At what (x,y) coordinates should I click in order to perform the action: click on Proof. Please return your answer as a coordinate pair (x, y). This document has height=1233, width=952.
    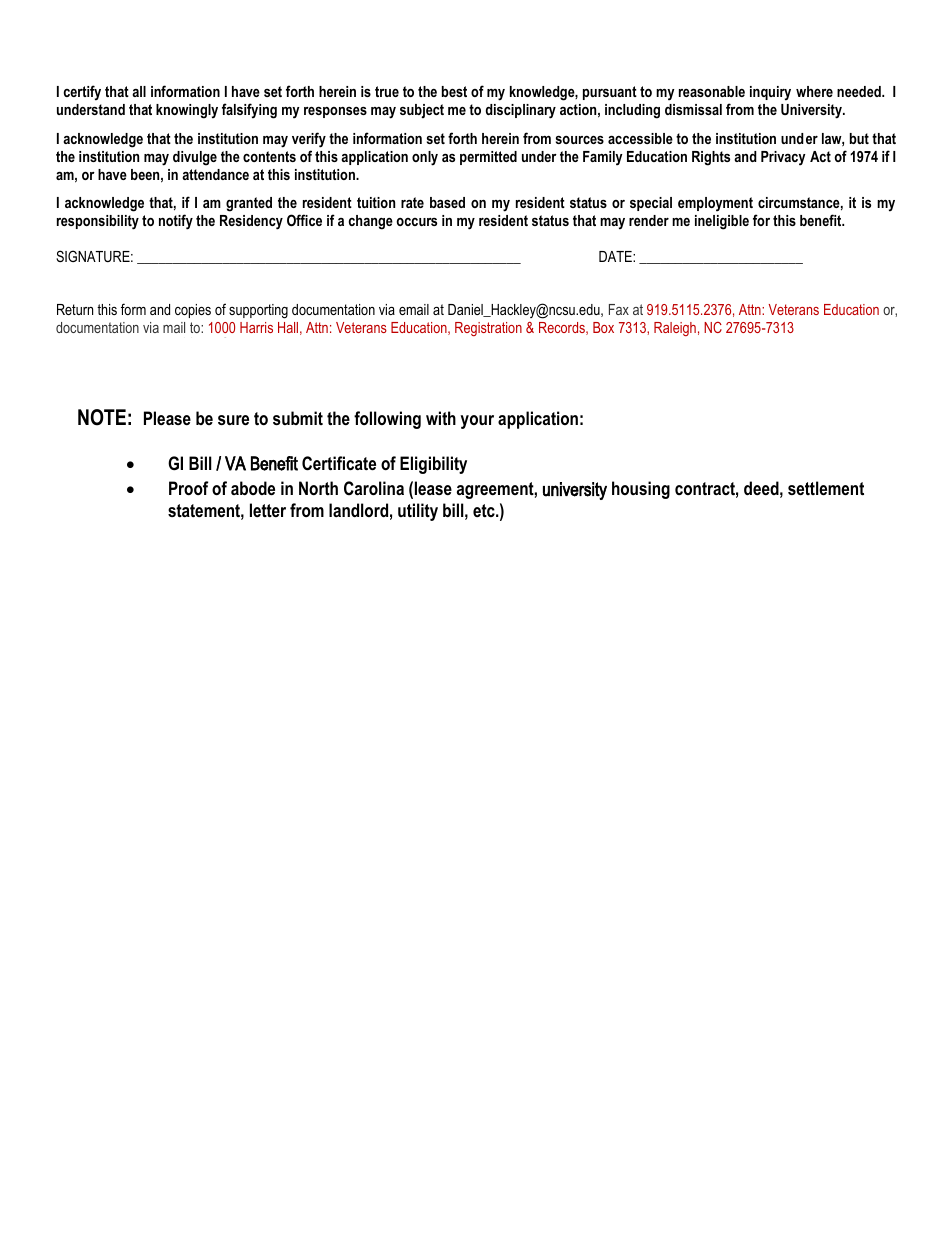
    Looking at the image, I should click on (188, 488).
